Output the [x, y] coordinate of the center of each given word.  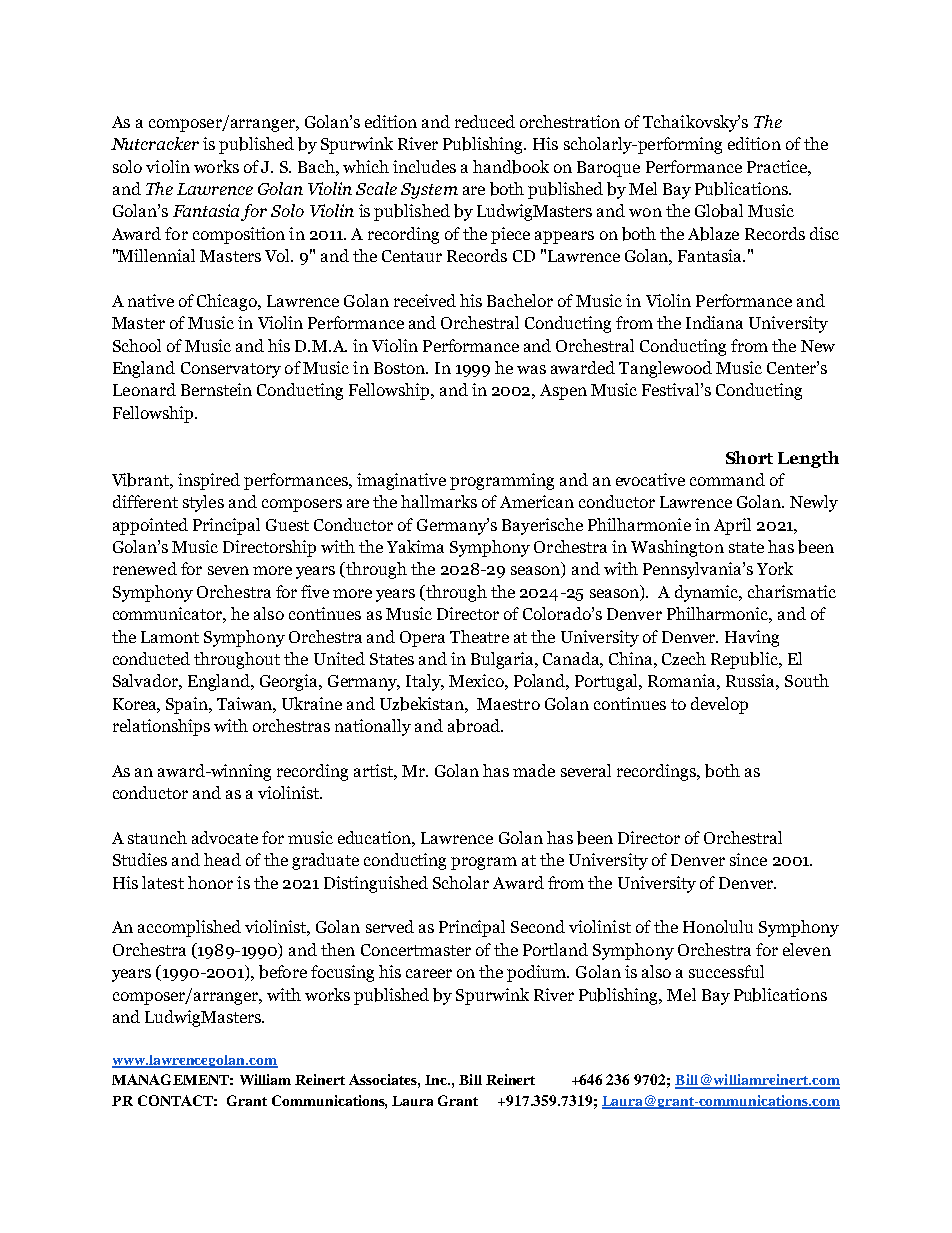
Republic [746, 660]
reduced [485, 121]
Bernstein [216, 389]
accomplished [189, 928]
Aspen [563, 392]
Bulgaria [504, 660]
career [429, 973]
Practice [778, 166]
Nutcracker [155, 143]
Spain [188, 705]
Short [749, 457]
